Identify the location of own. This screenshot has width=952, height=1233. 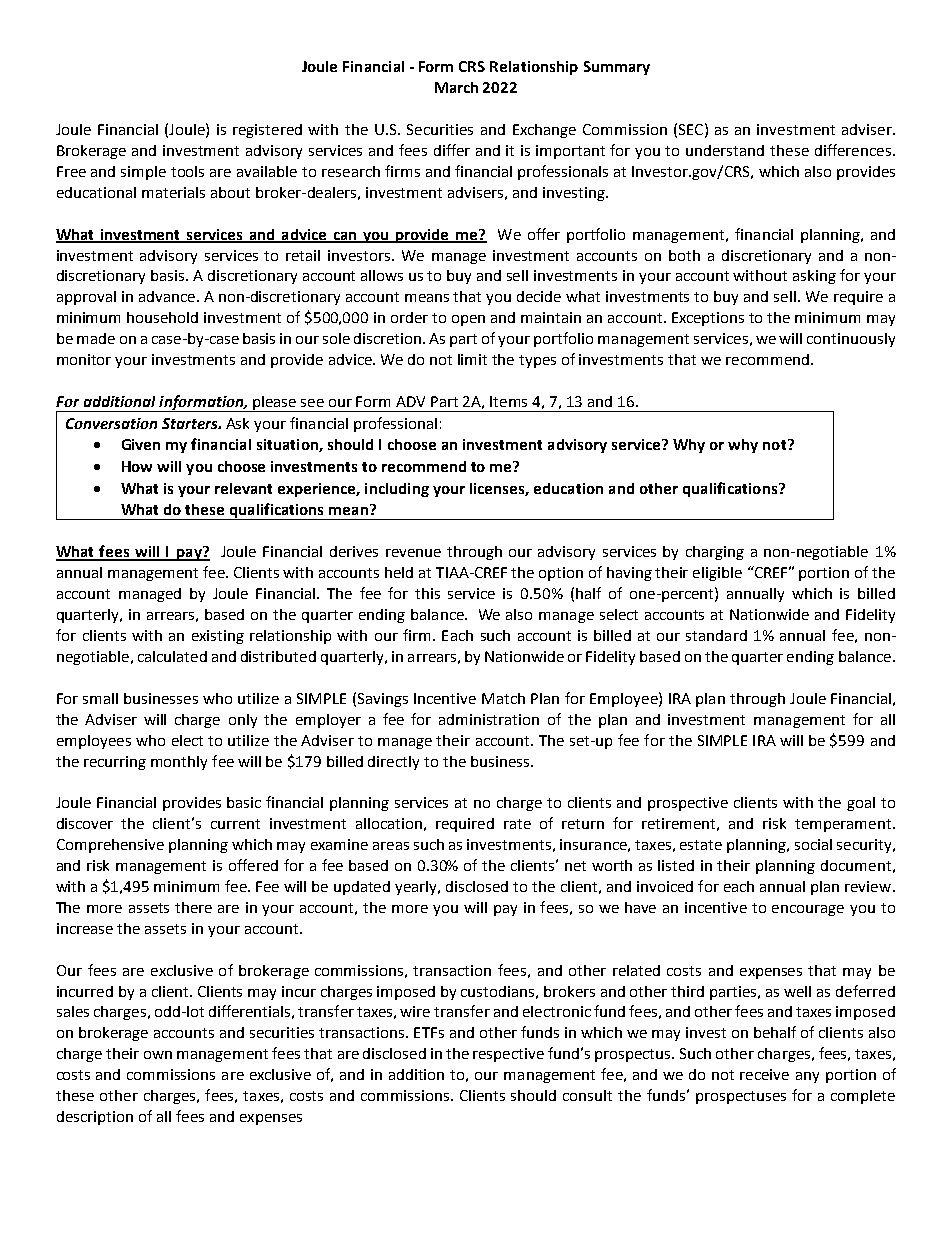
(158, 1055).
